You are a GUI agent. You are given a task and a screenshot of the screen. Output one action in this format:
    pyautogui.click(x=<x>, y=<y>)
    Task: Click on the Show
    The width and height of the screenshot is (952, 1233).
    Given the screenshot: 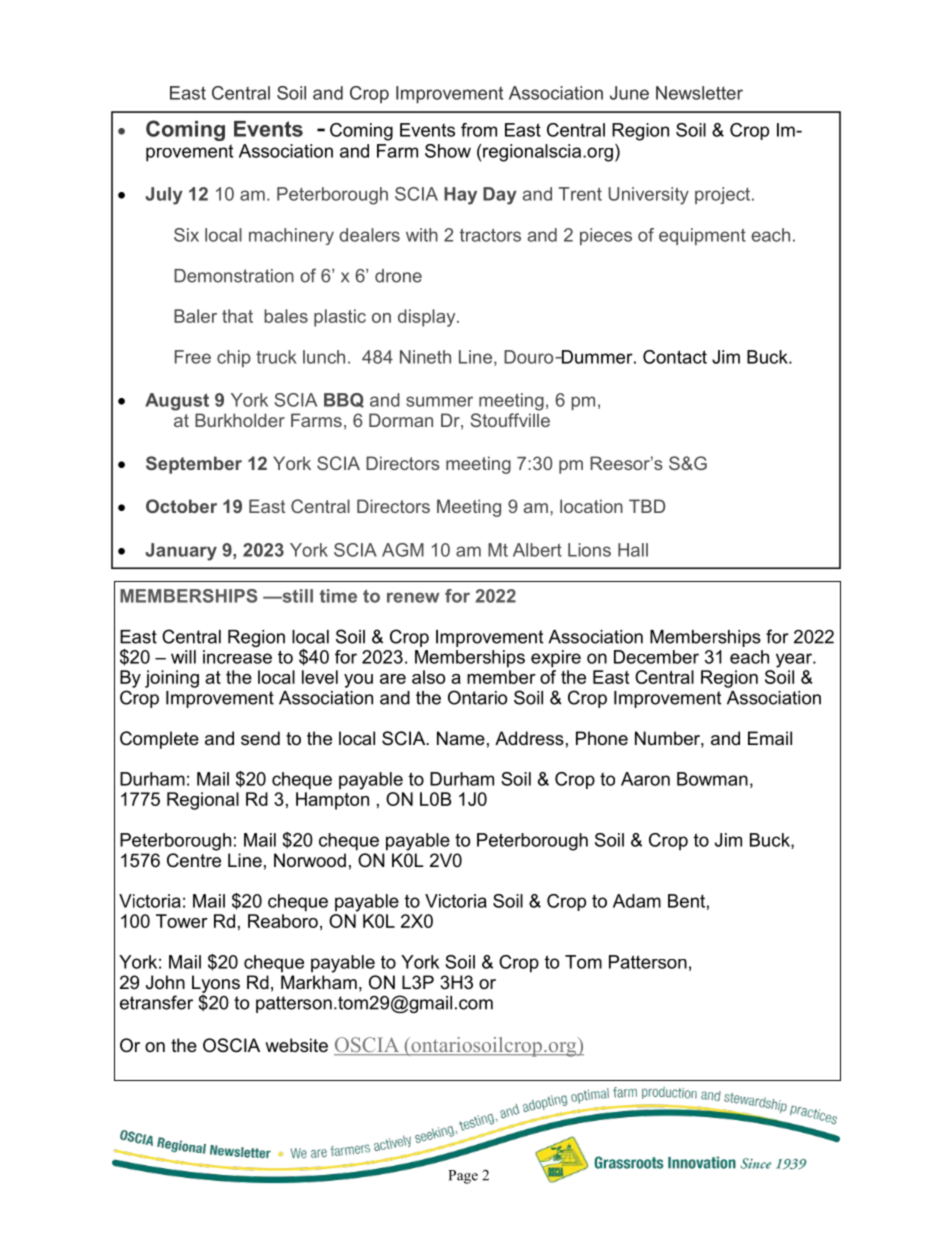 What is the action you would take?
    pyautogui.click(x=448, y=151)
